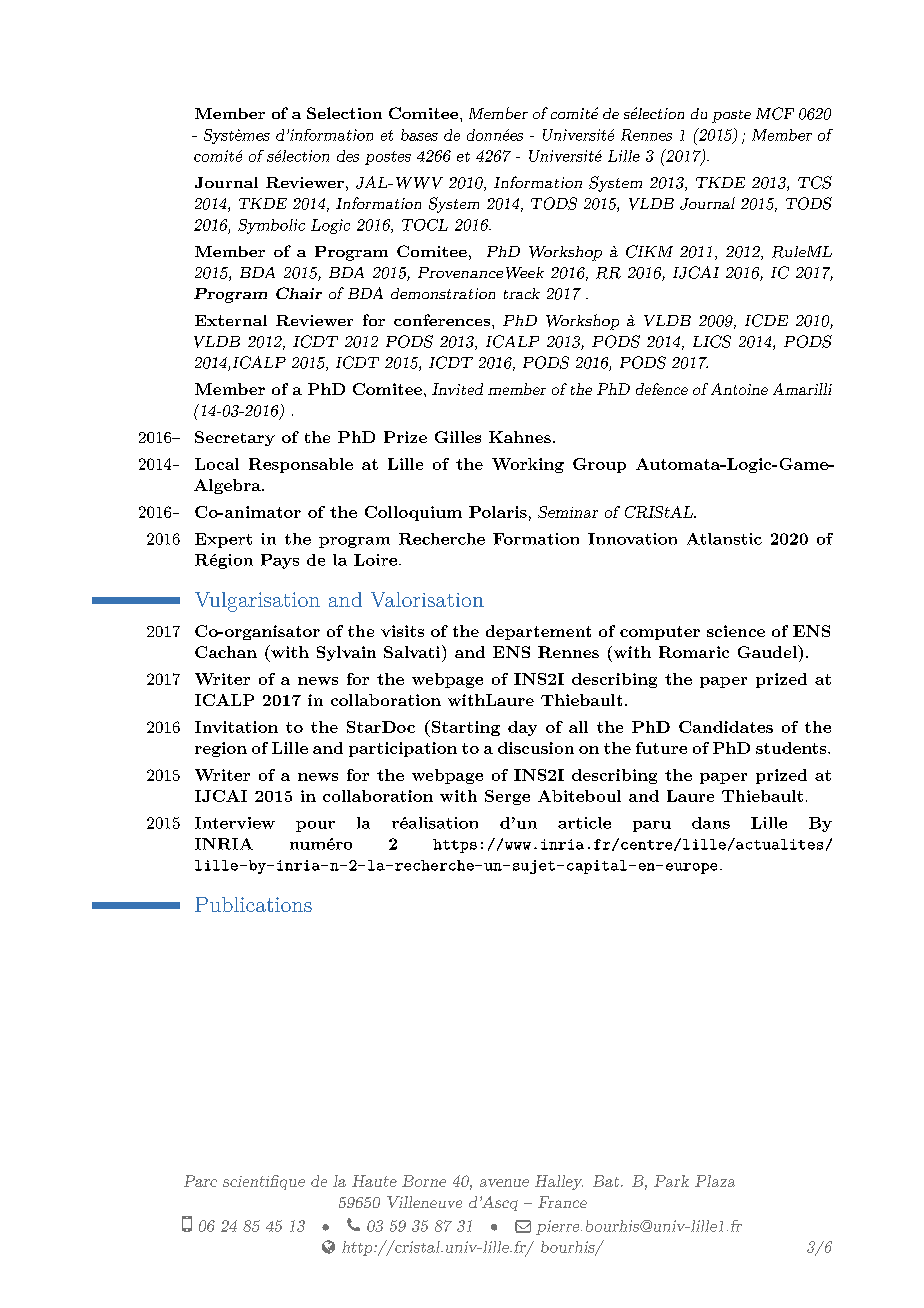 The height and width of the image is (1308, 924). What do you see at coordinates (200, 1181) in the image?
I see `Parc` at bounding box center [200, 1181].
